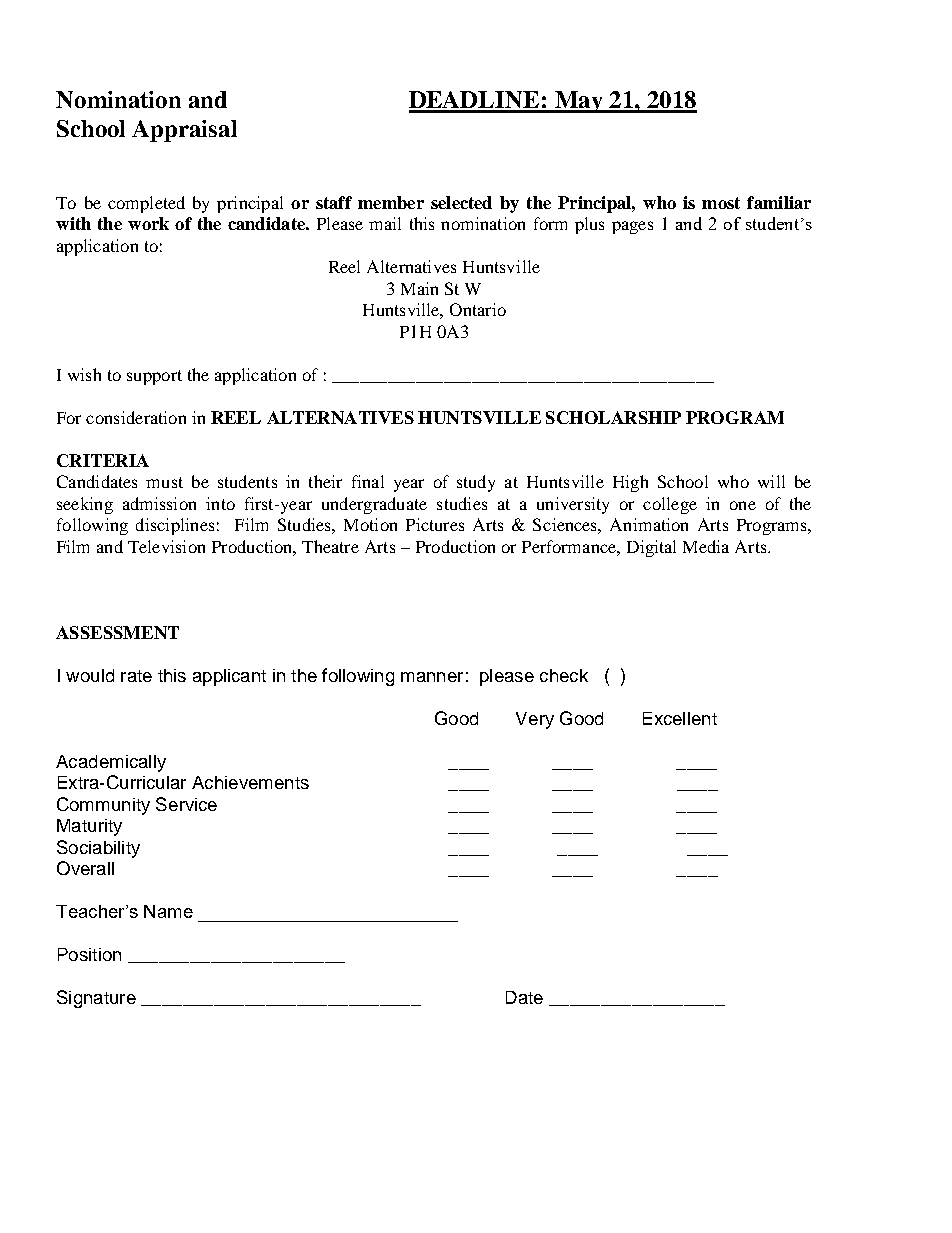 The width and height of the page is (952, 1233). Describe the element at coordinates (168, 911) in the page. I see `Name` at that location.
